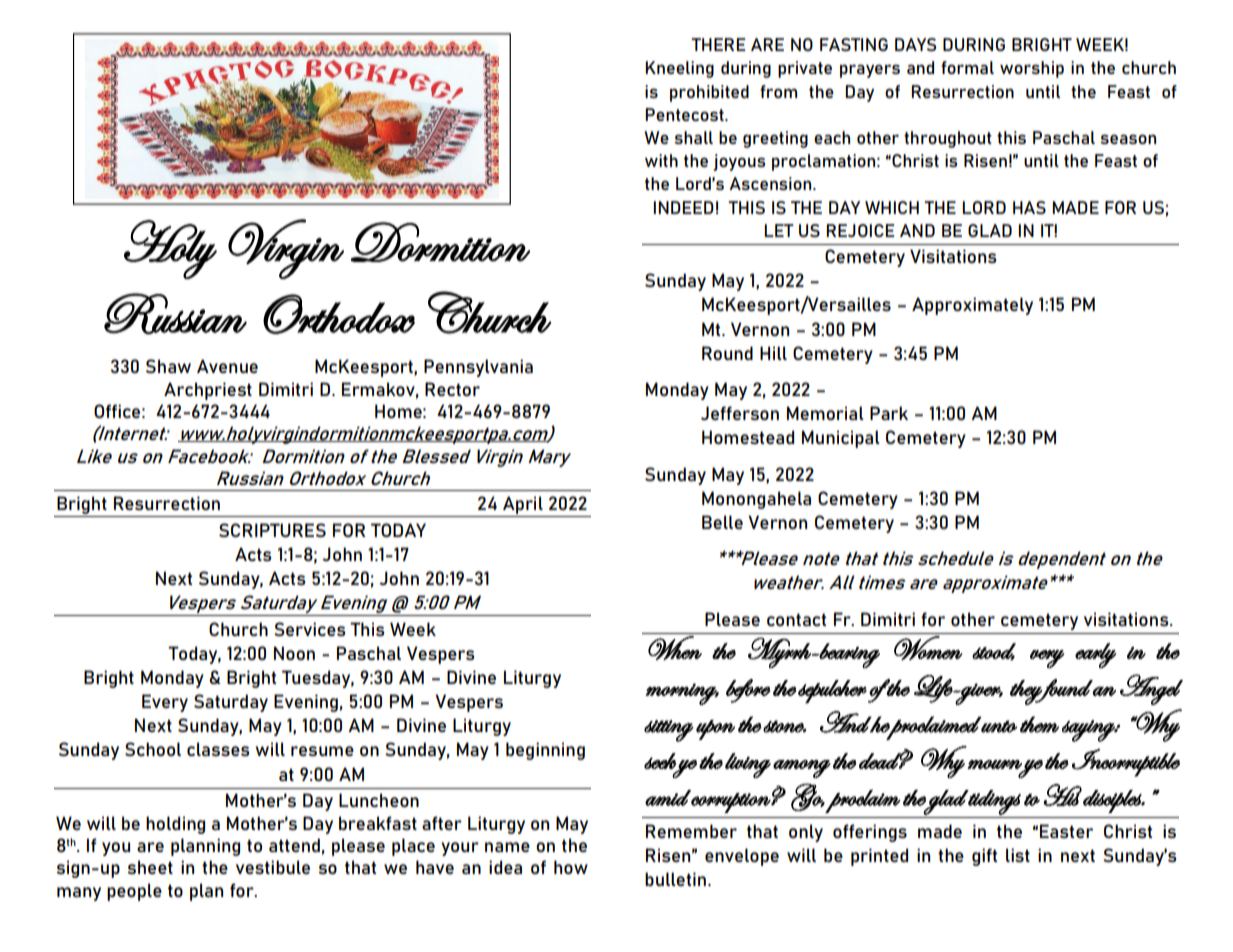 This image has width=1233, height=952. What do you see at coordinates (571, 867) in the image?
I see `how` at bounding box center [571, 867].
